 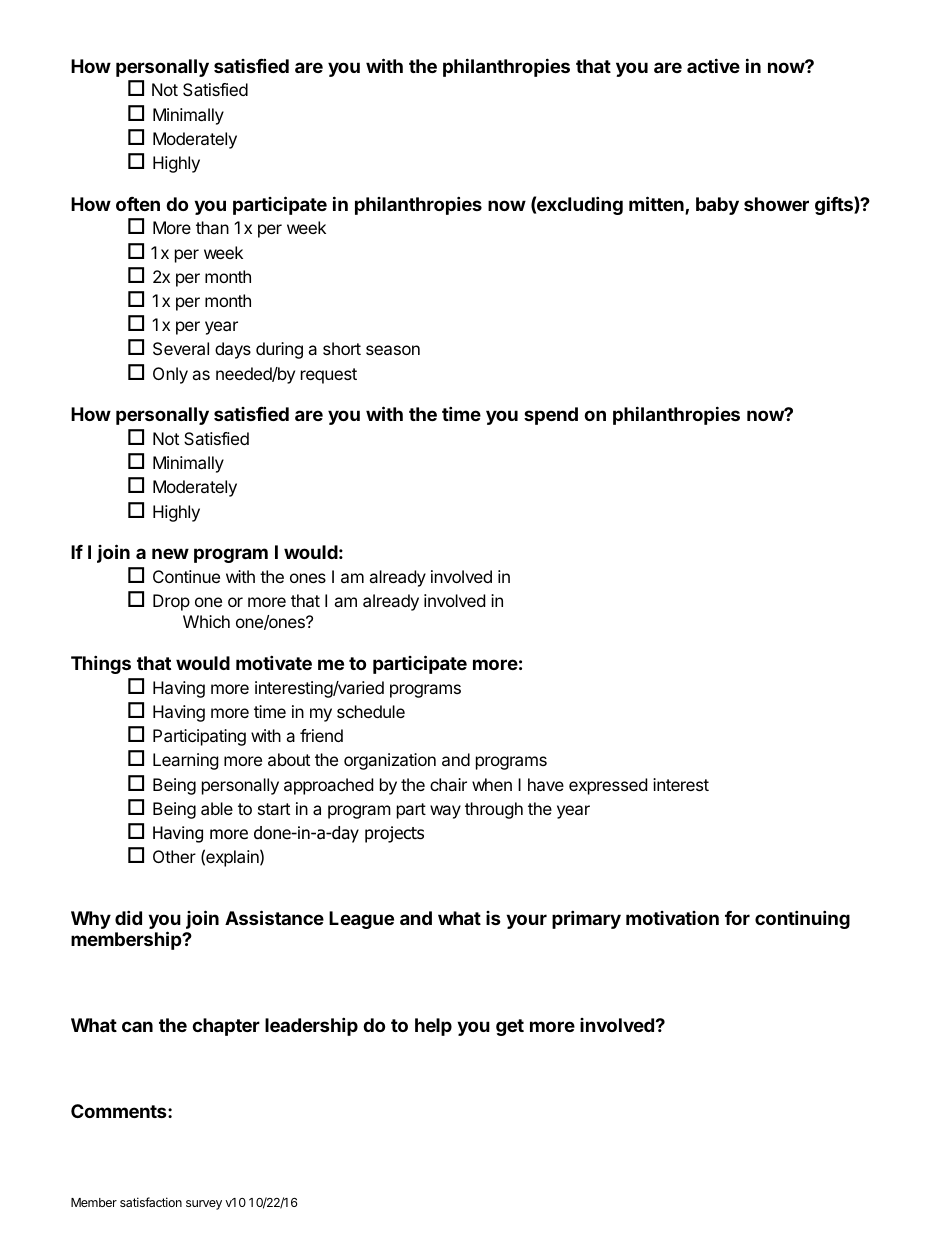 What do you see at coordinates (776, 204) in the screenshot?
I see `shower` at bounding box center [776, 204].
